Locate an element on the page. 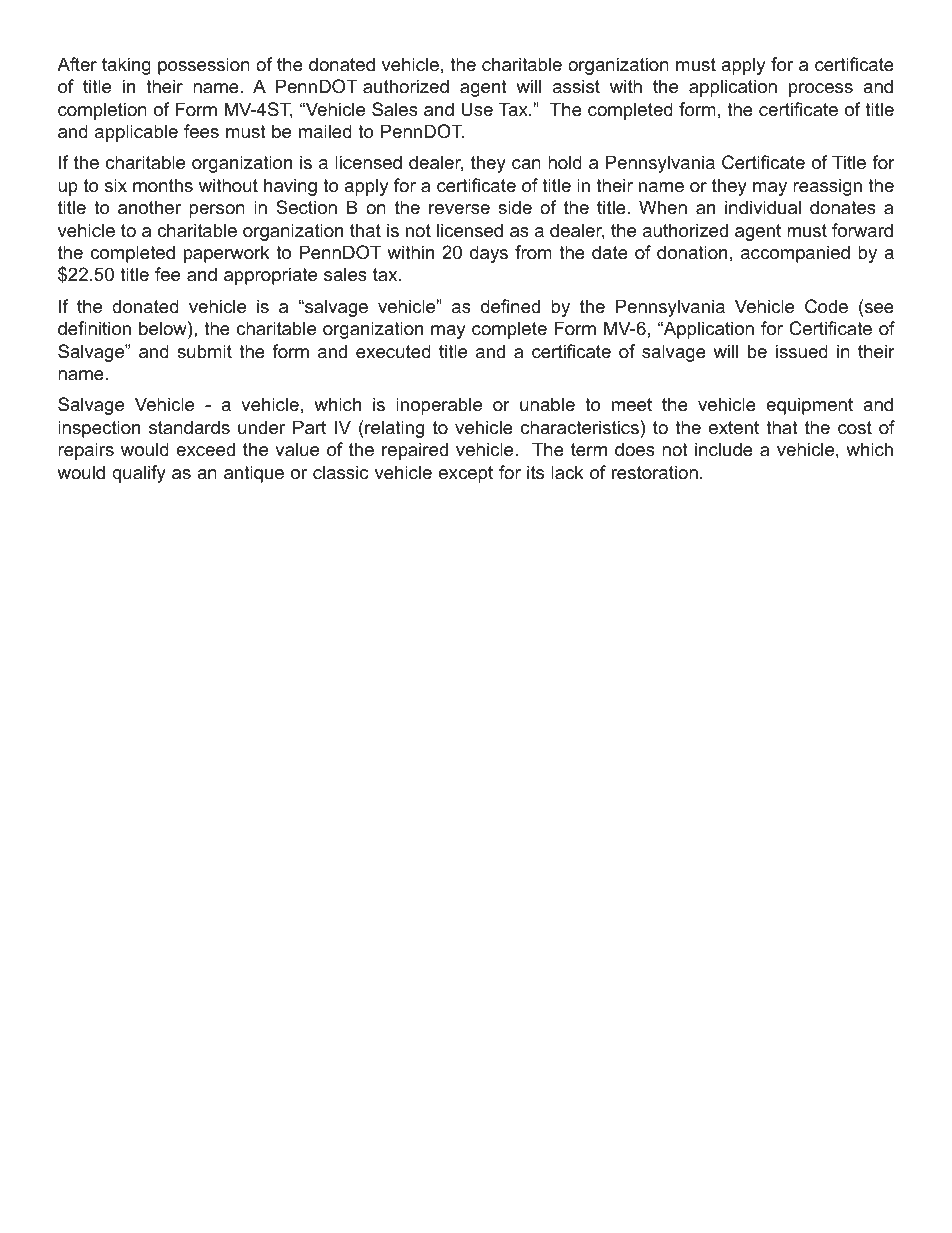 The height and width of the document is (1233, 952). except is located at coordinates (466, 474).
